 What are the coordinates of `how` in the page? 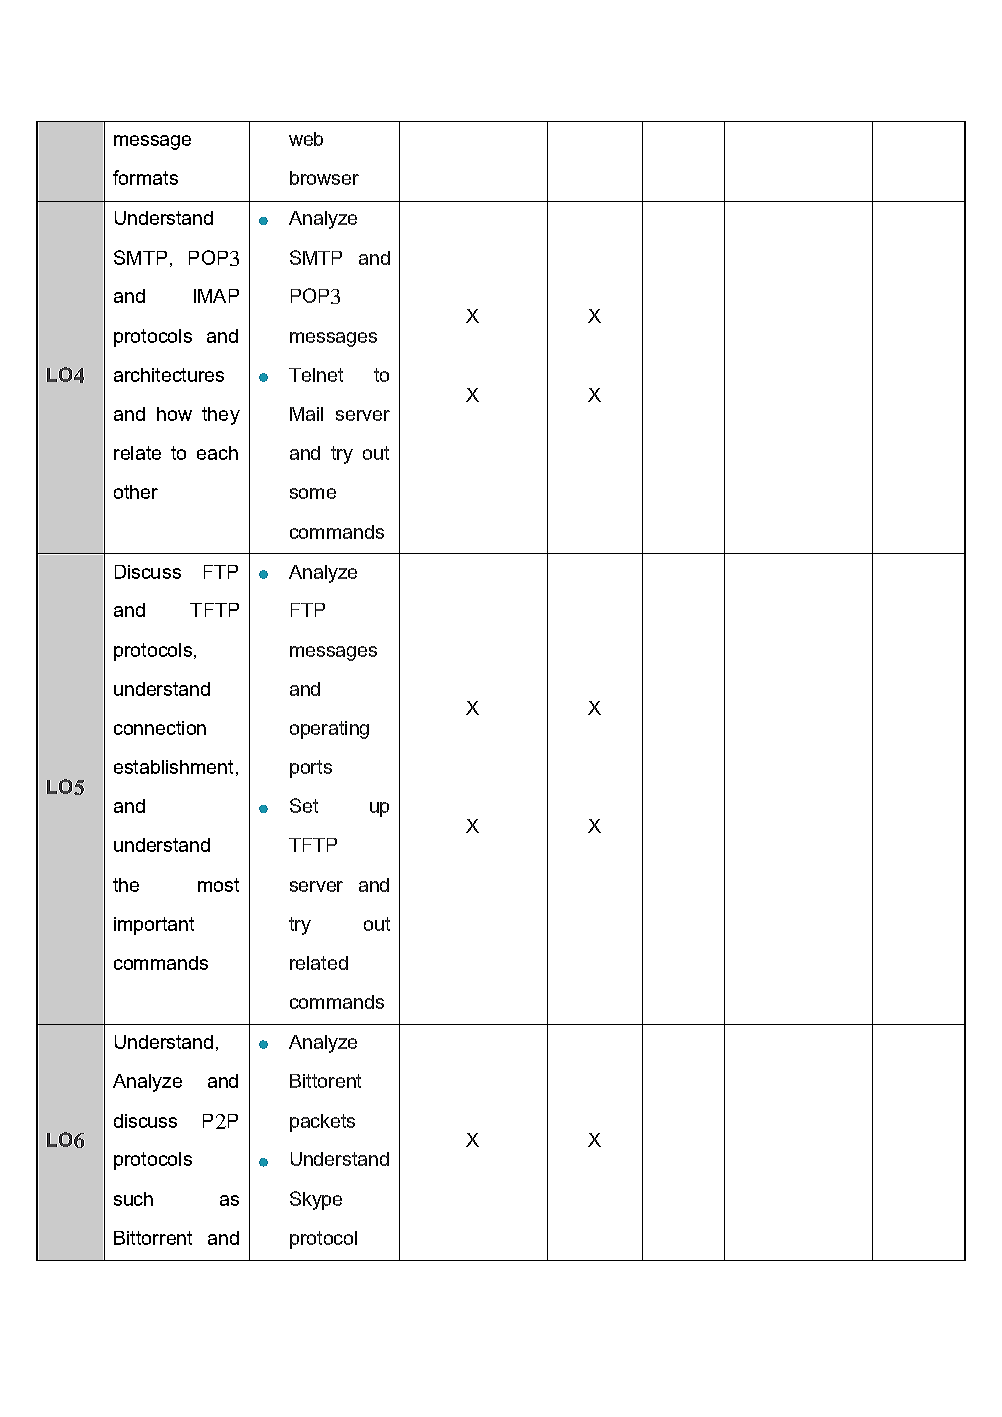 It's located at (174, 414).
